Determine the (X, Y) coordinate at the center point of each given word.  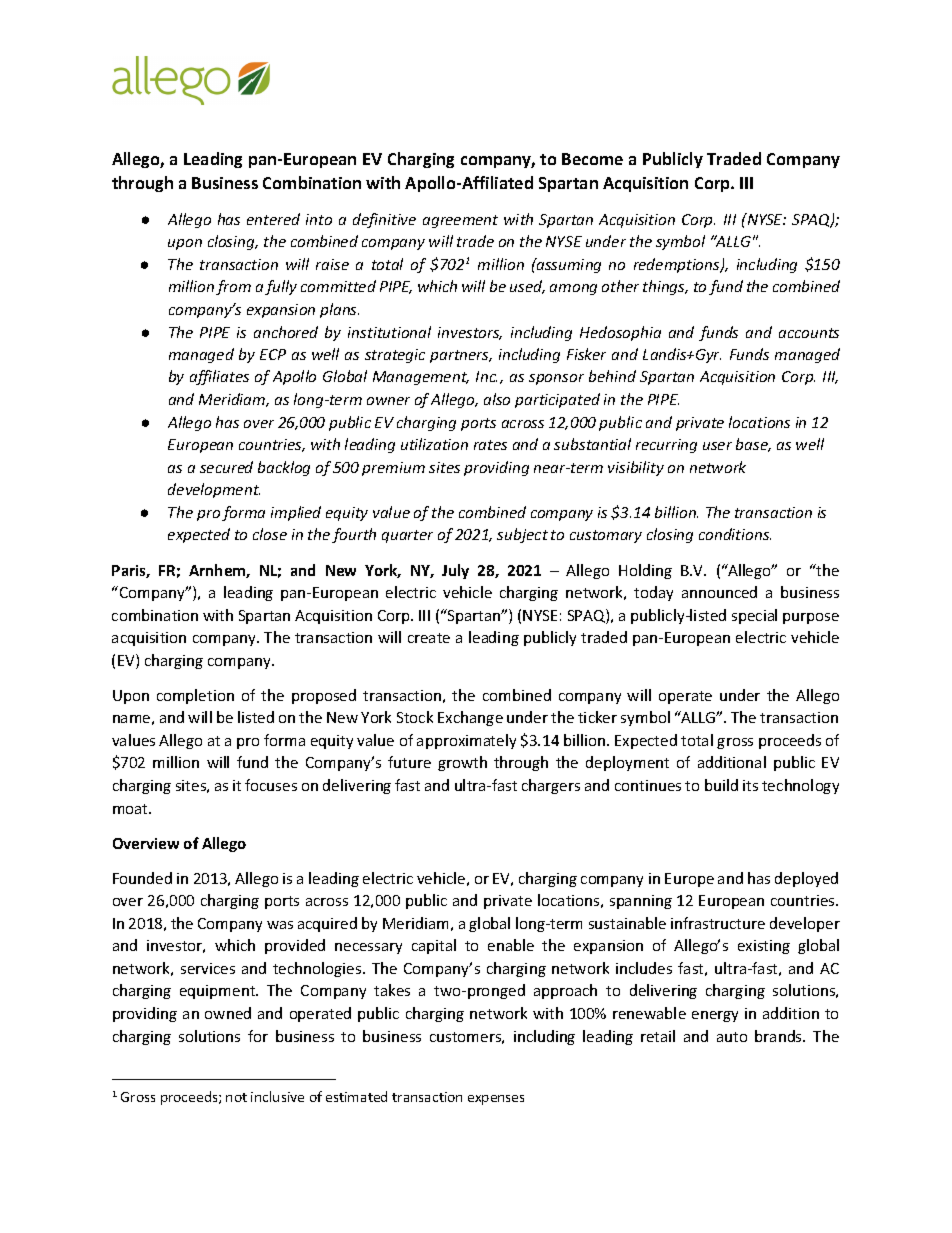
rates (490, 445)
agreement (460, 221)
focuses (271, 785)
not (236, 1097)
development (214, 490)
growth (462, 763)
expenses (496, 1100)
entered (273, 219)
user (717, 446)
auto (732, 1037)
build (721, 785)
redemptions (678, 265)
